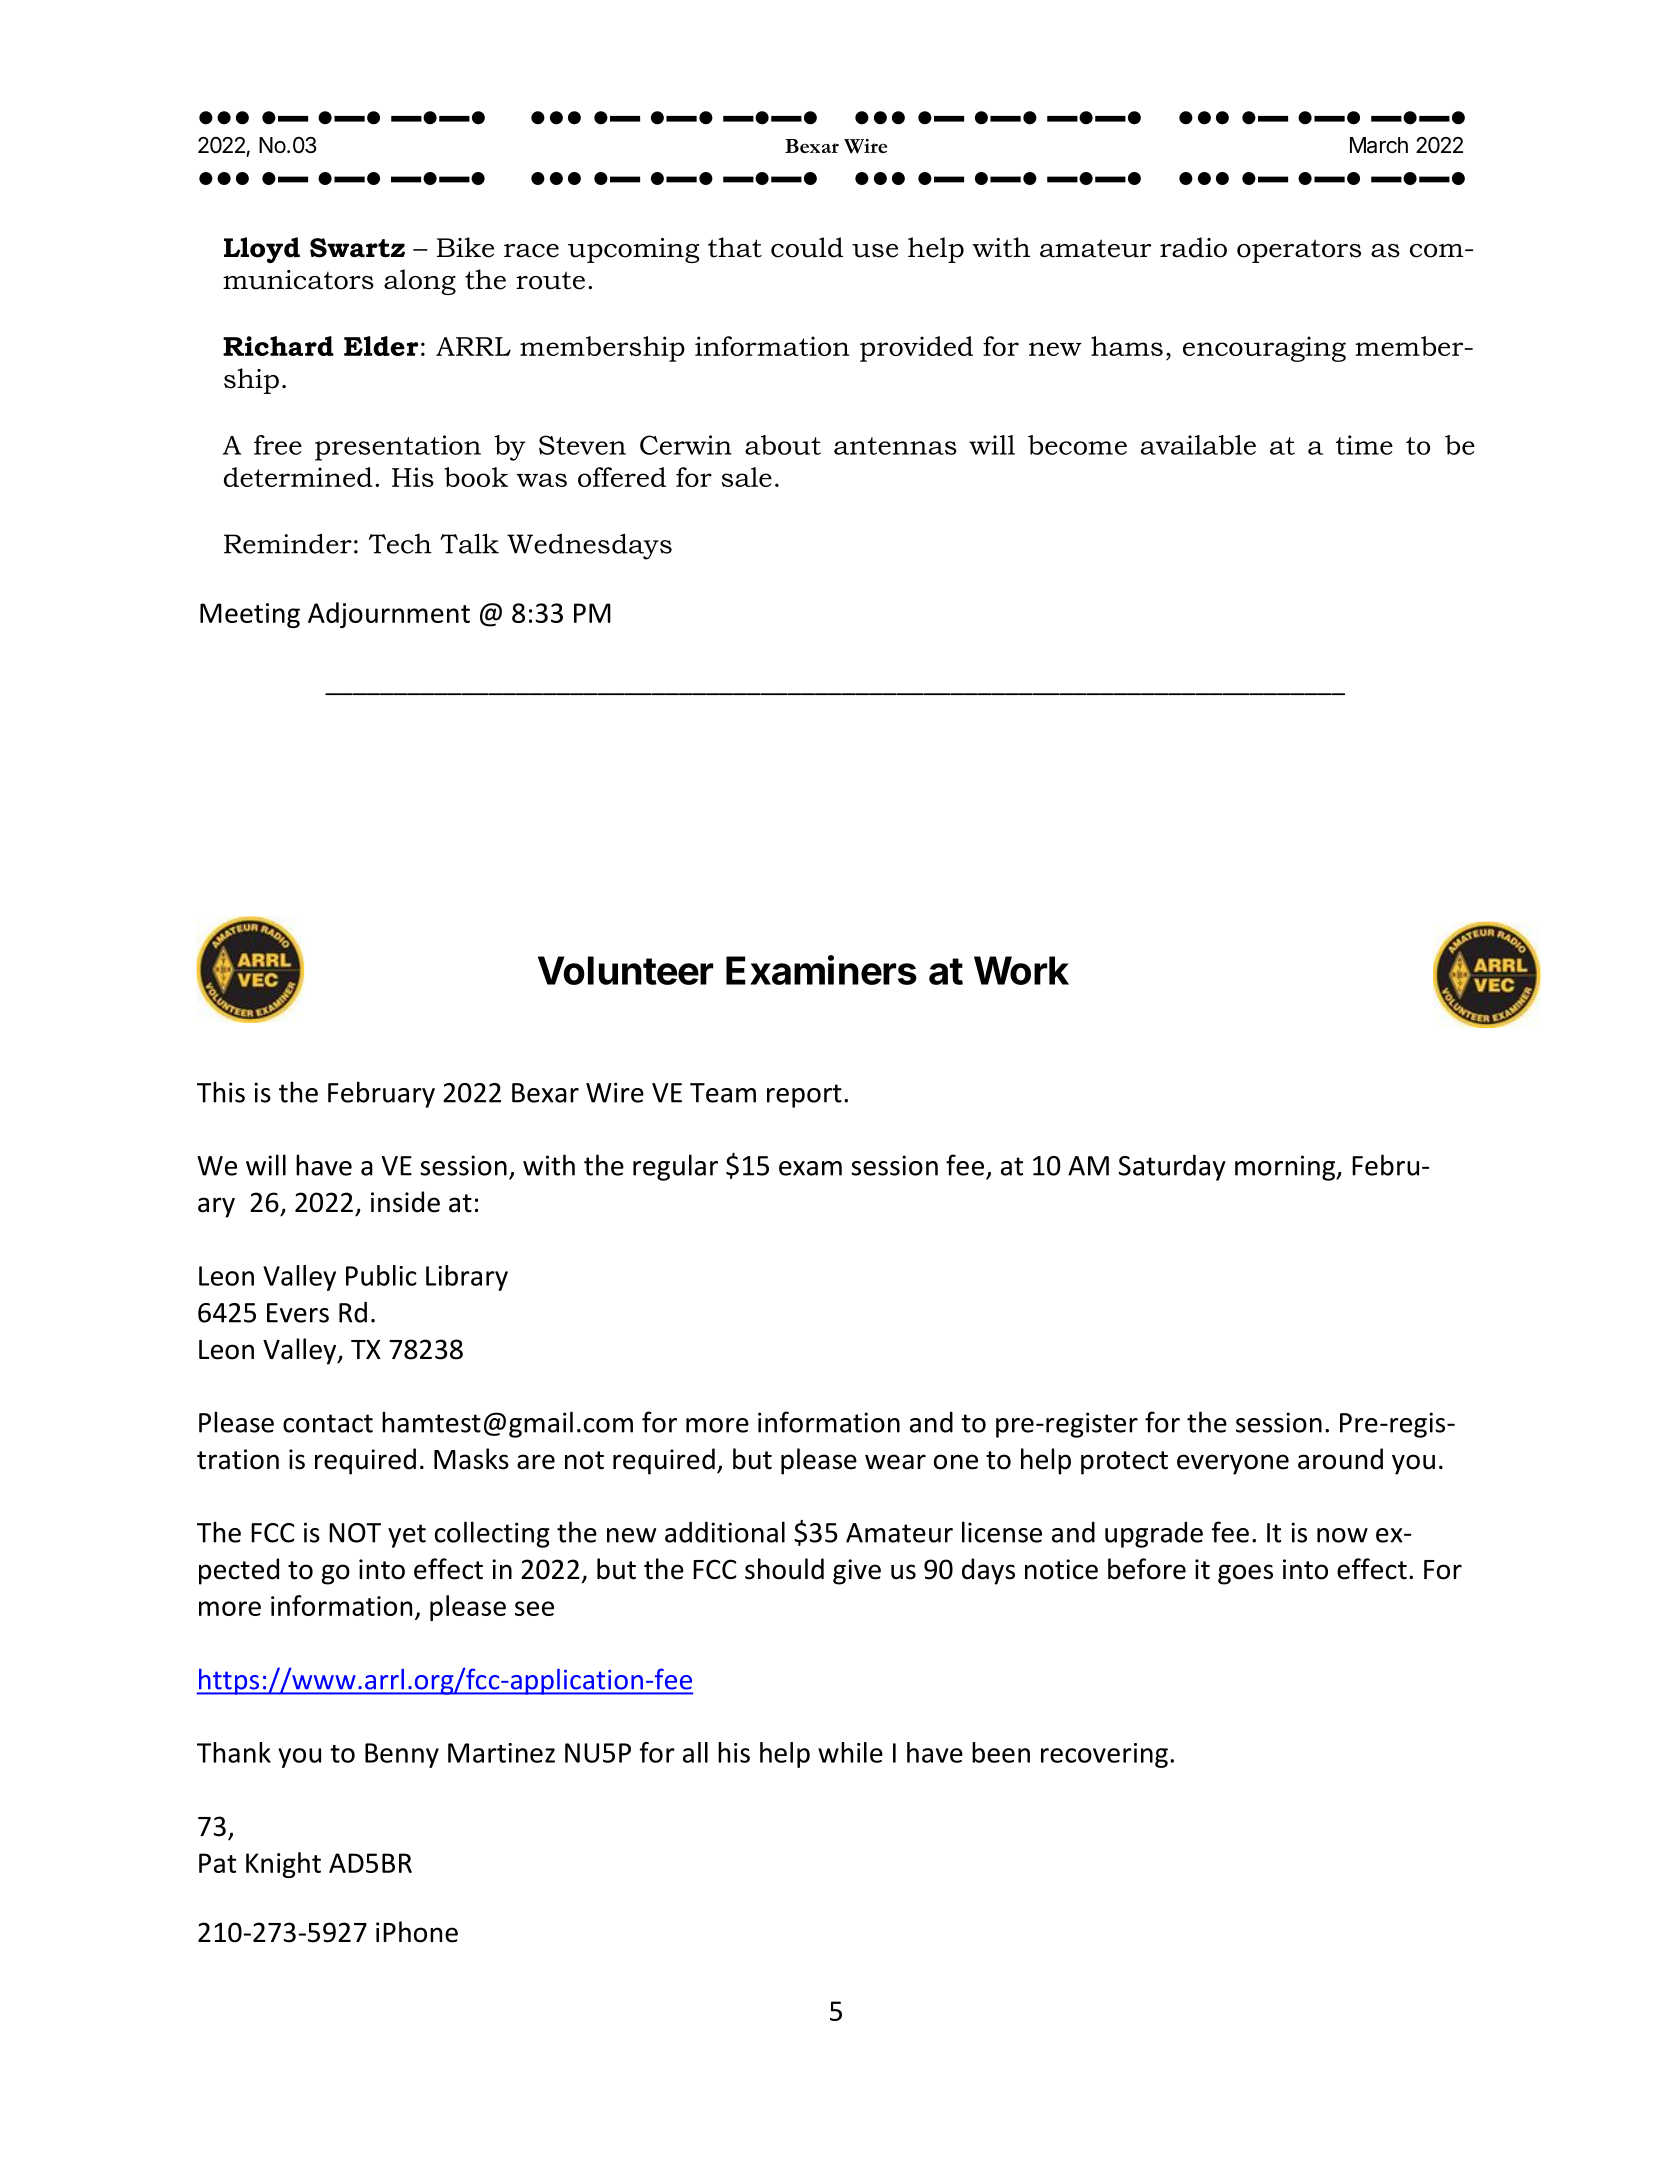  I want to click on This, so click(221, 1092).
